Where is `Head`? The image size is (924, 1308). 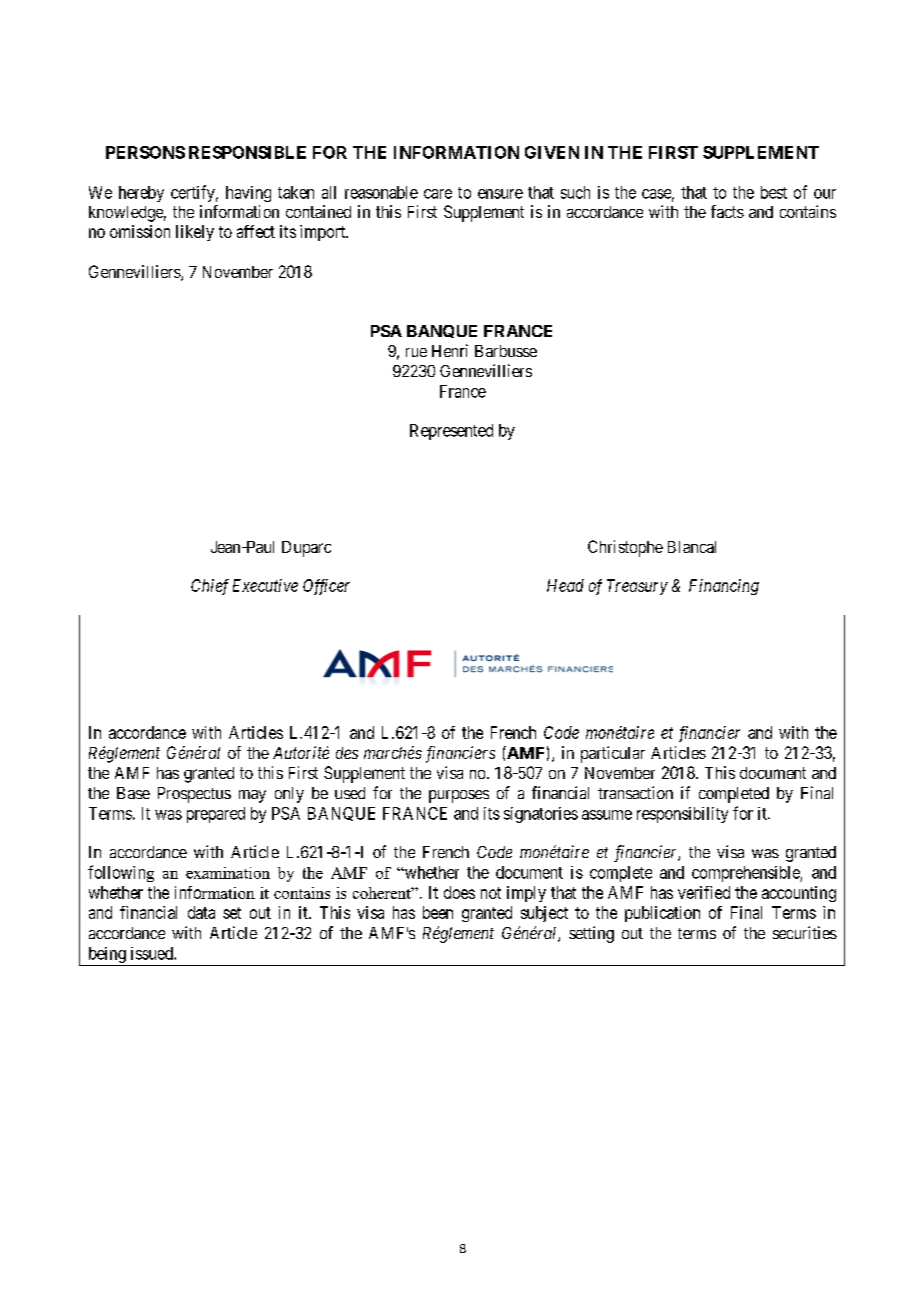
Head is located at coordinates (565, 585).
